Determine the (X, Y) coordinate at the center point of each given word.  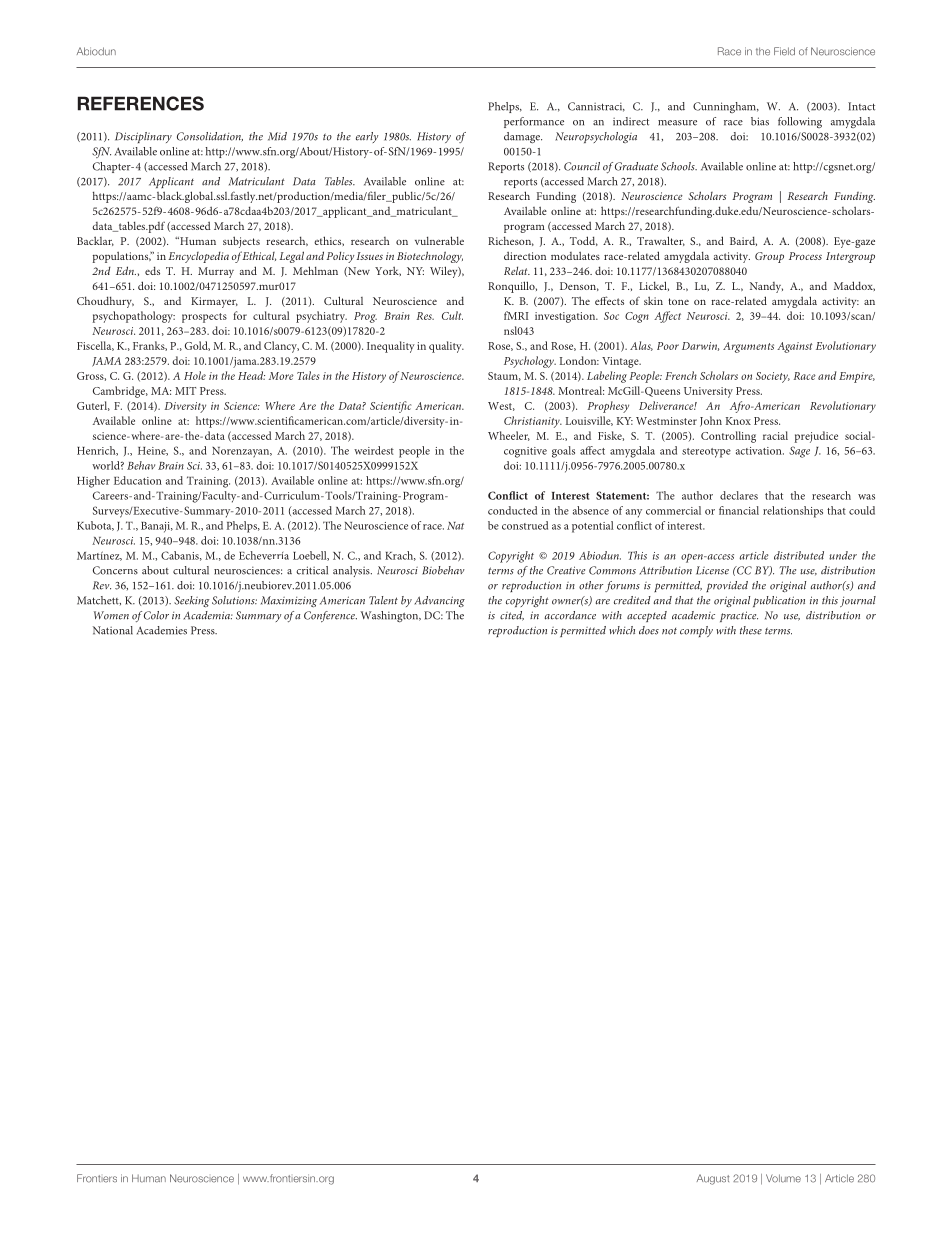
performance (534, 122)
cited (512, 616)
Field (784, 51)
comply (696, 631)
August (713, 1179)
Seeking (192, 601)
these (751, 630)
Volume (783, 1178)
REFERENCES (141, 103)
